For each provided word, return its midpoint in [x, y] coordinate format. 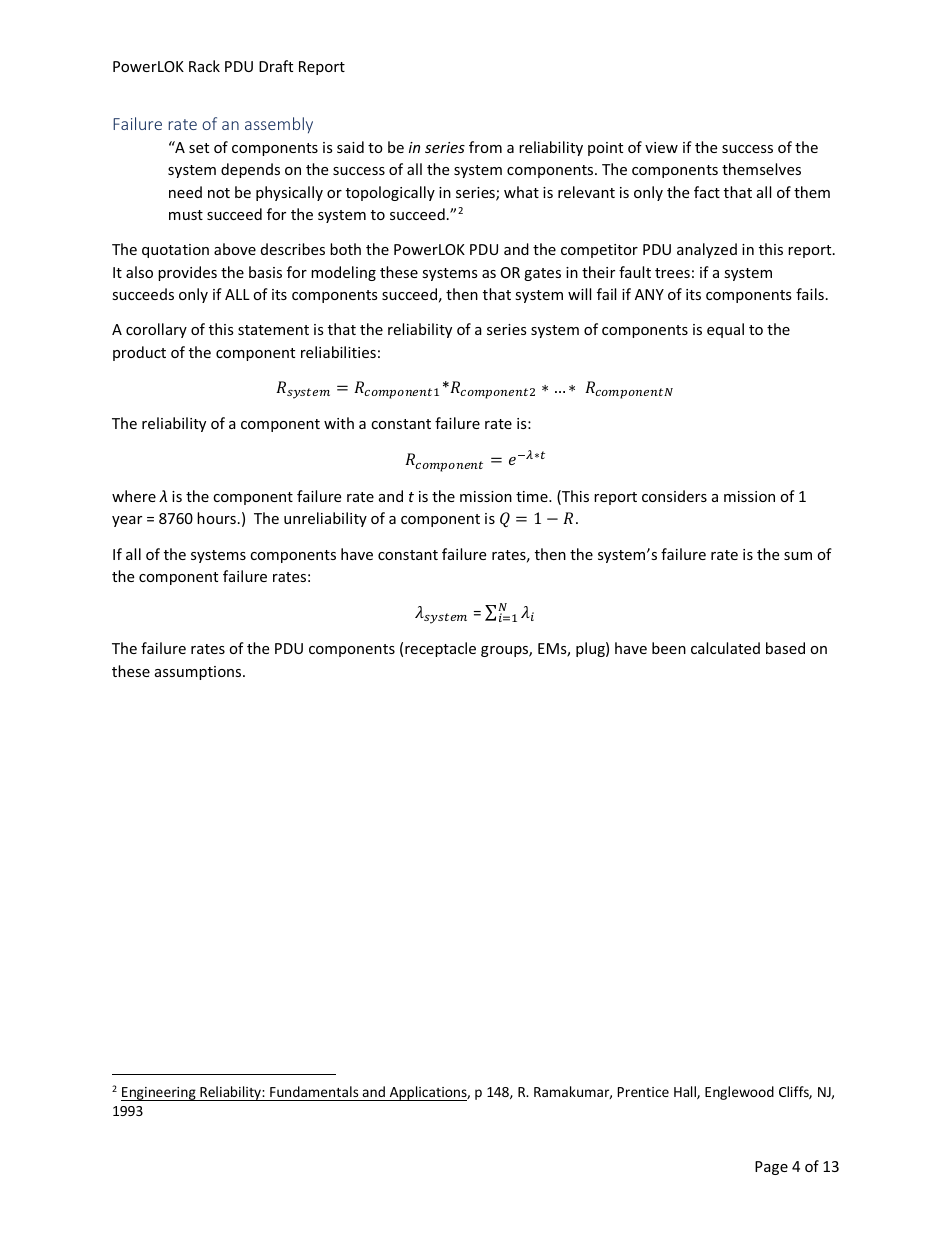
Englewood [739, 1093]
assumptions [199, 673]
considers [674, 496]
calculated [725, 648]
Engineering [159, 1094]
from [485, 147]
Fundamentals [314, 1091]
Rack [204, 66]
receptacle [440, 649]
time [533, 496]
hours [216, 518]
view [661, 147]
